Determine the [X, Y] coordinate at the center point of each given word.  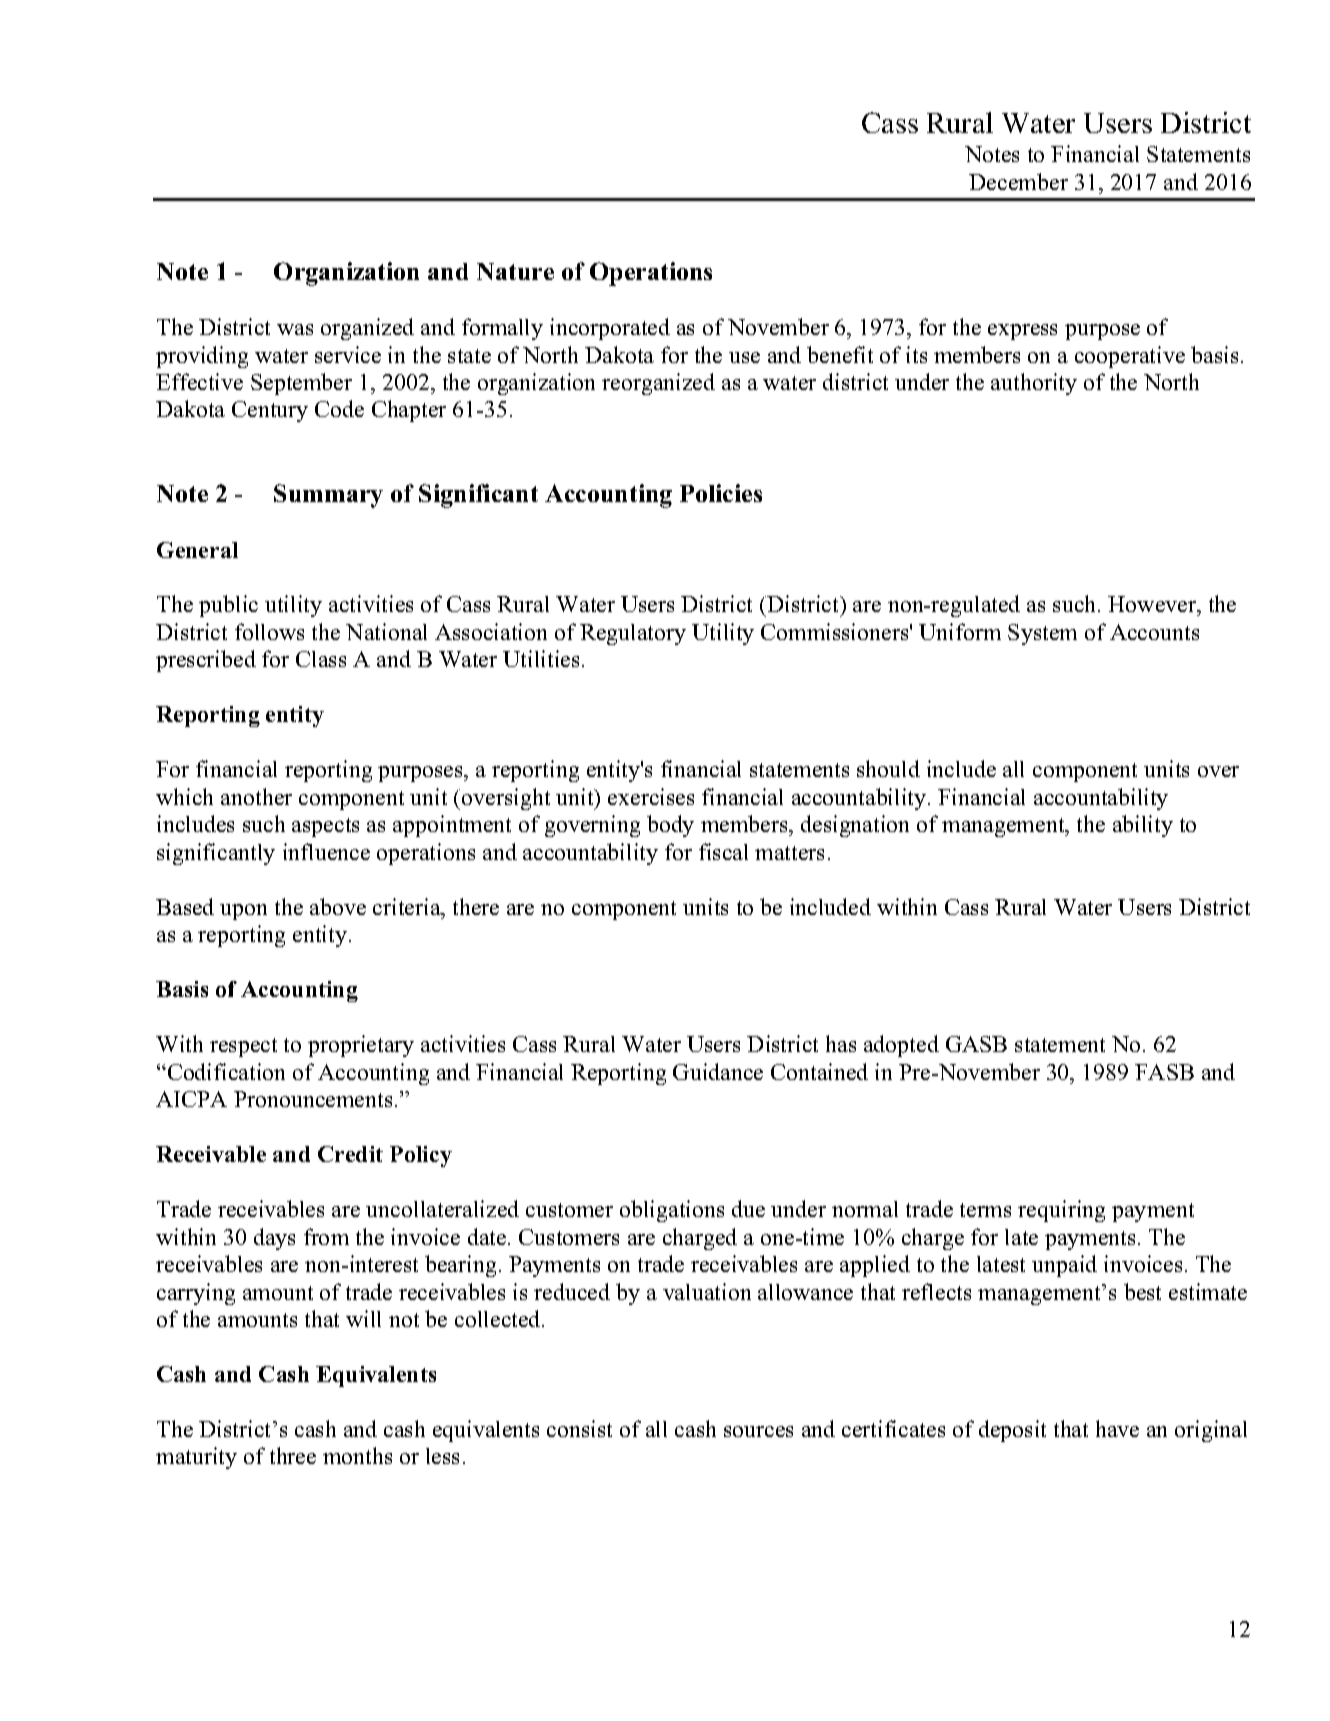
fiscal [723, 851]
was [295, 329]
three [293, 1455]
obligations [672, 1211]
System [1042, 634]
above [338, 906]
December [1018, 181]
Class [321, 659]
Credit [350, 1154]
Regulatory [633, 634]
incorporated [610, 329]
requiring [1061, 1211]
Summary [328, 496]
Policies [721, 493]
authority [1034, 384]
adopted [901, 1046]
